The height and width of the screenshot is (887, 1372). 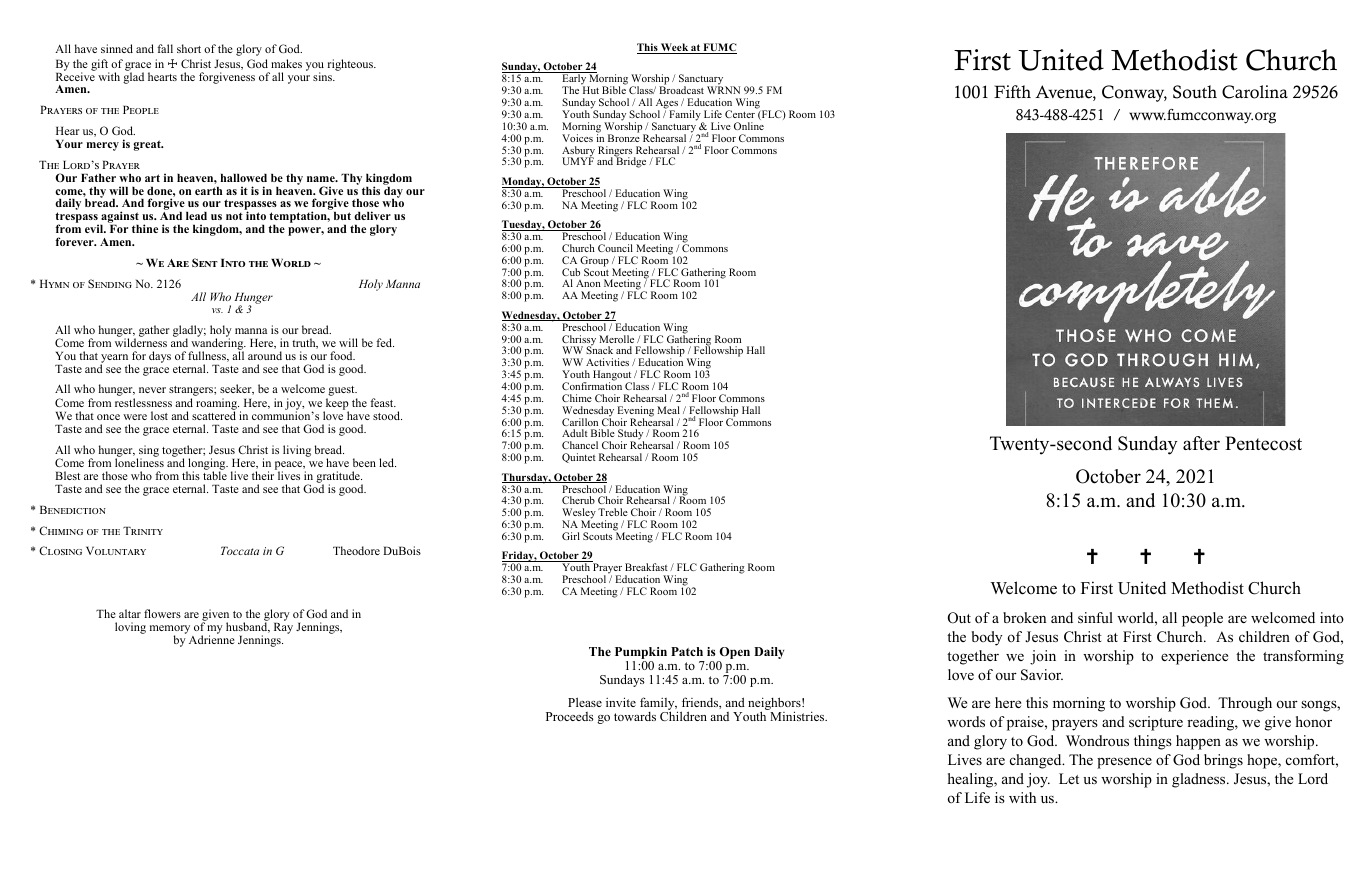 What do you see at coordinates (1201, 443) in the screenshot?
I see `after` at bounding box center [1201, 443].
